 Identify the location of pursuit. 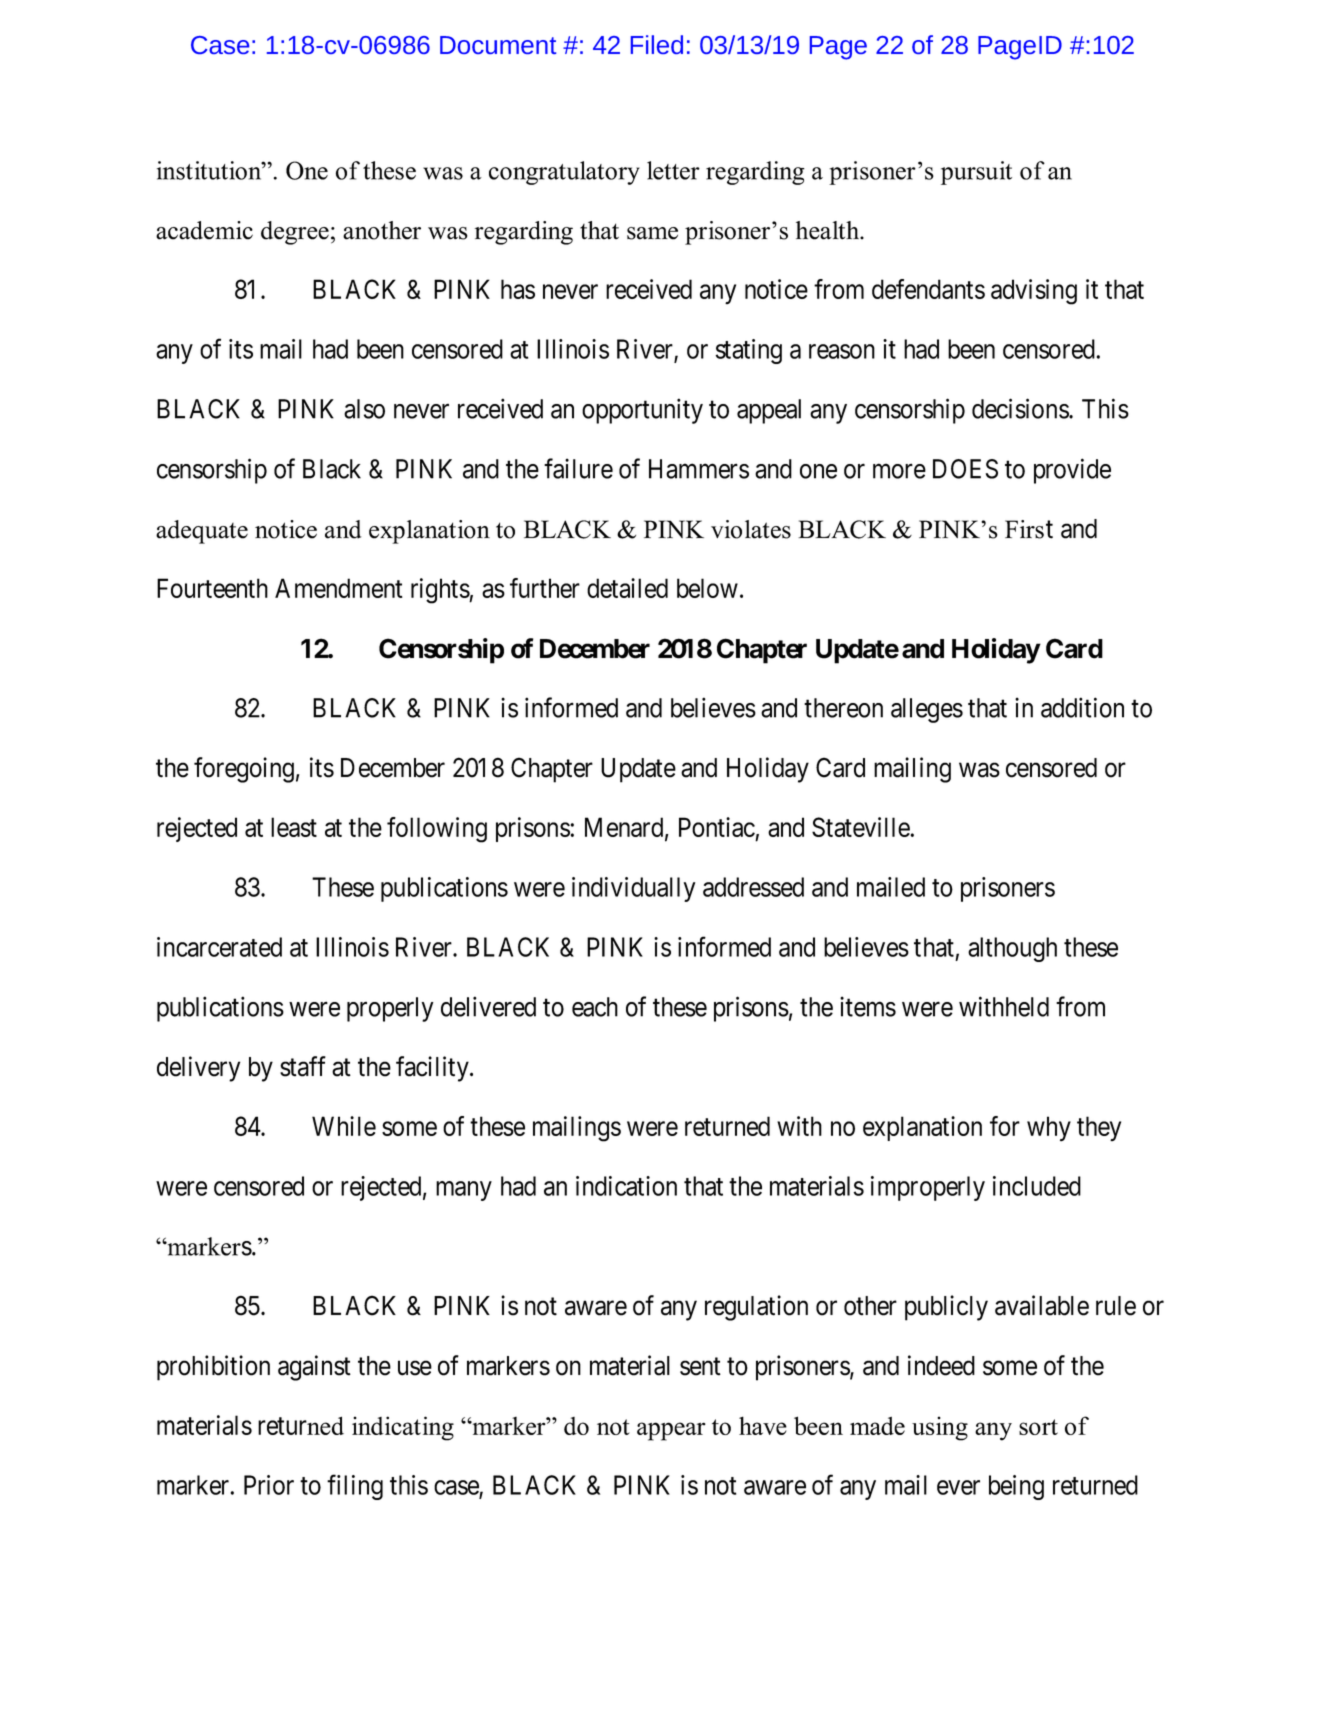
(976, 173).
